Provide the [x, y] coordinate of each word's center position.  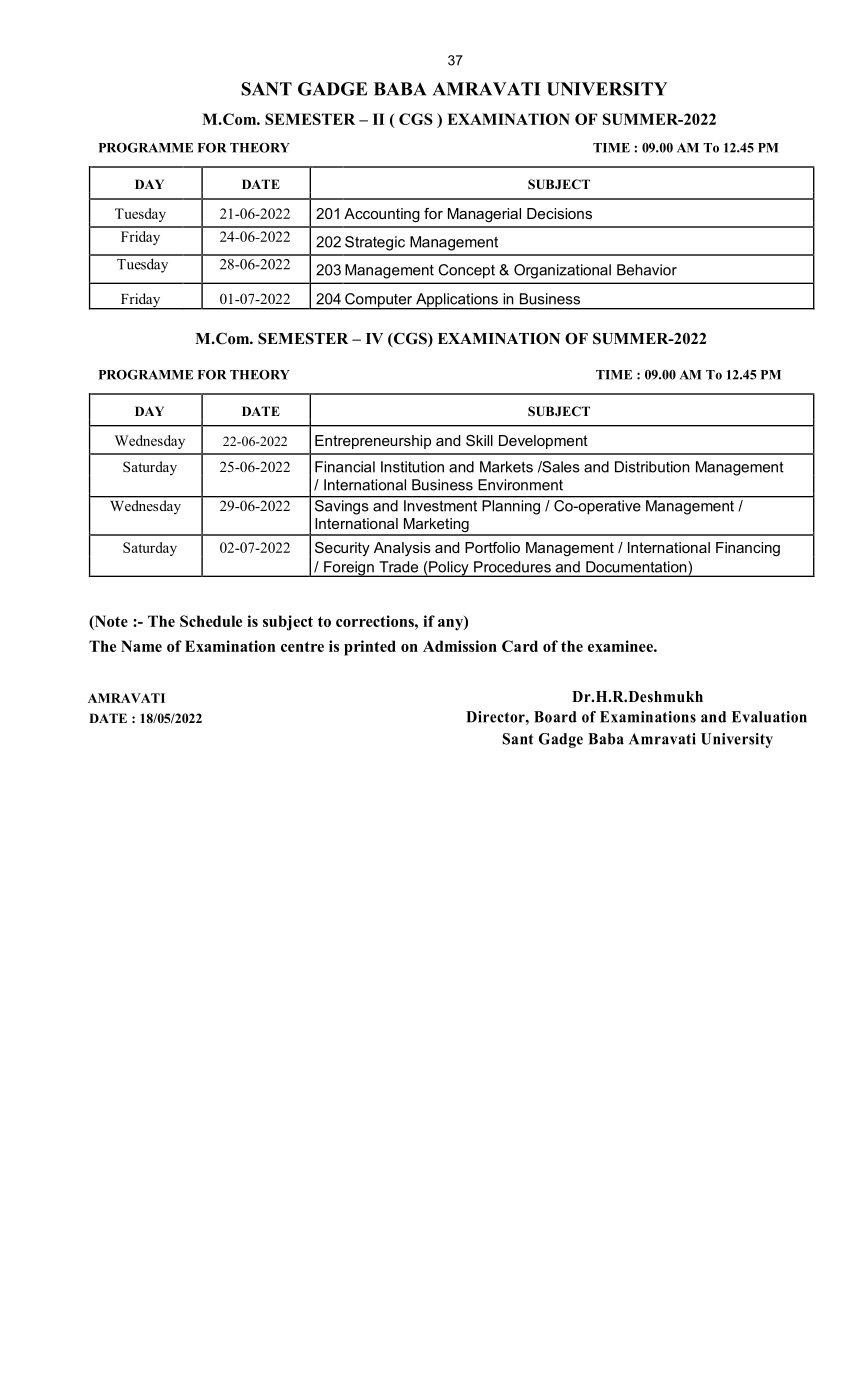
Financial [345, 467]
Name [141, 646]
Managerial [484, 215]
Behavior [647, 270]
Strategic [375, 243]
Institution [412, 467]
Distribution [652, 467]
